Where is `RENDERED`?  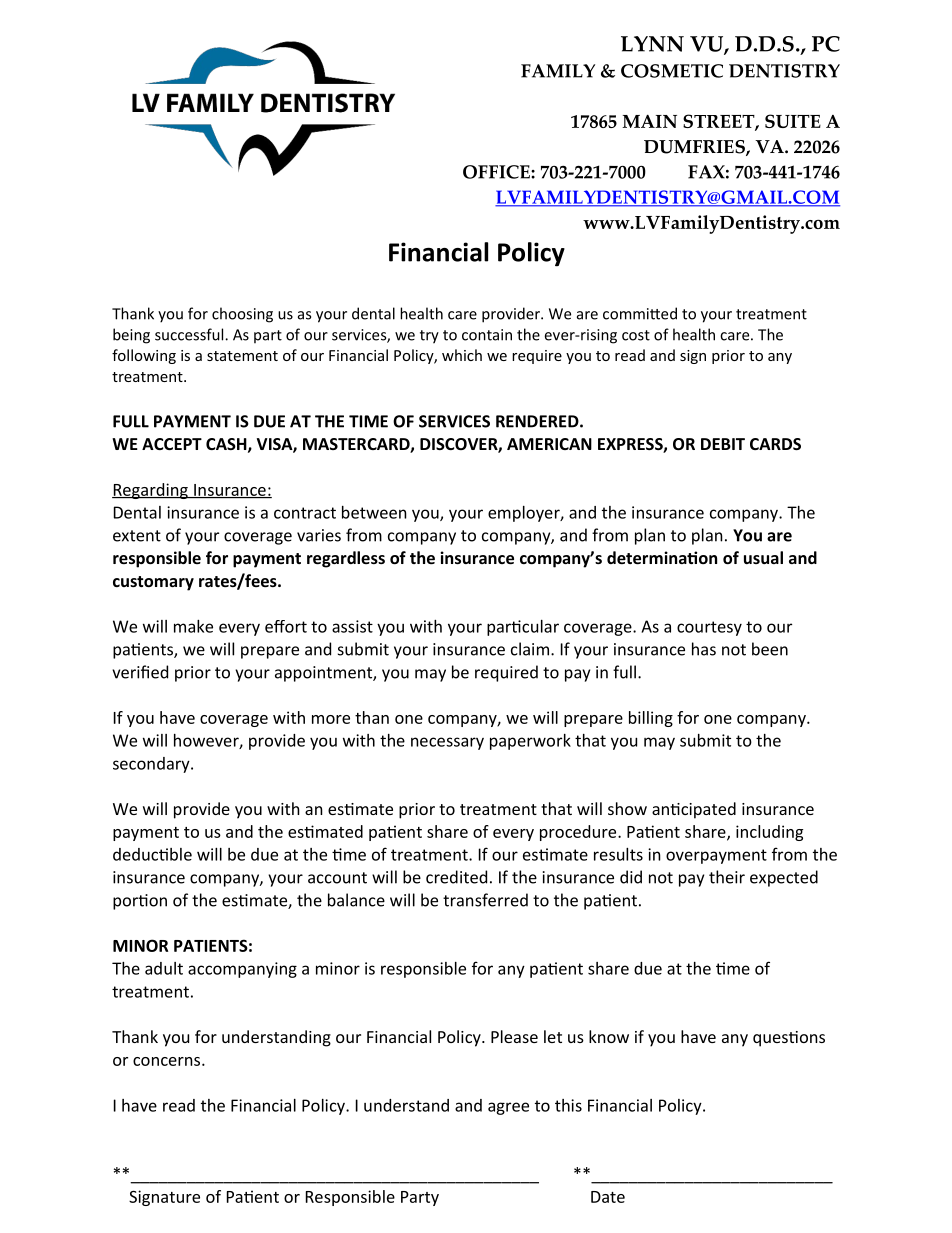
RENDERED is located at coordinates (538, 421).
